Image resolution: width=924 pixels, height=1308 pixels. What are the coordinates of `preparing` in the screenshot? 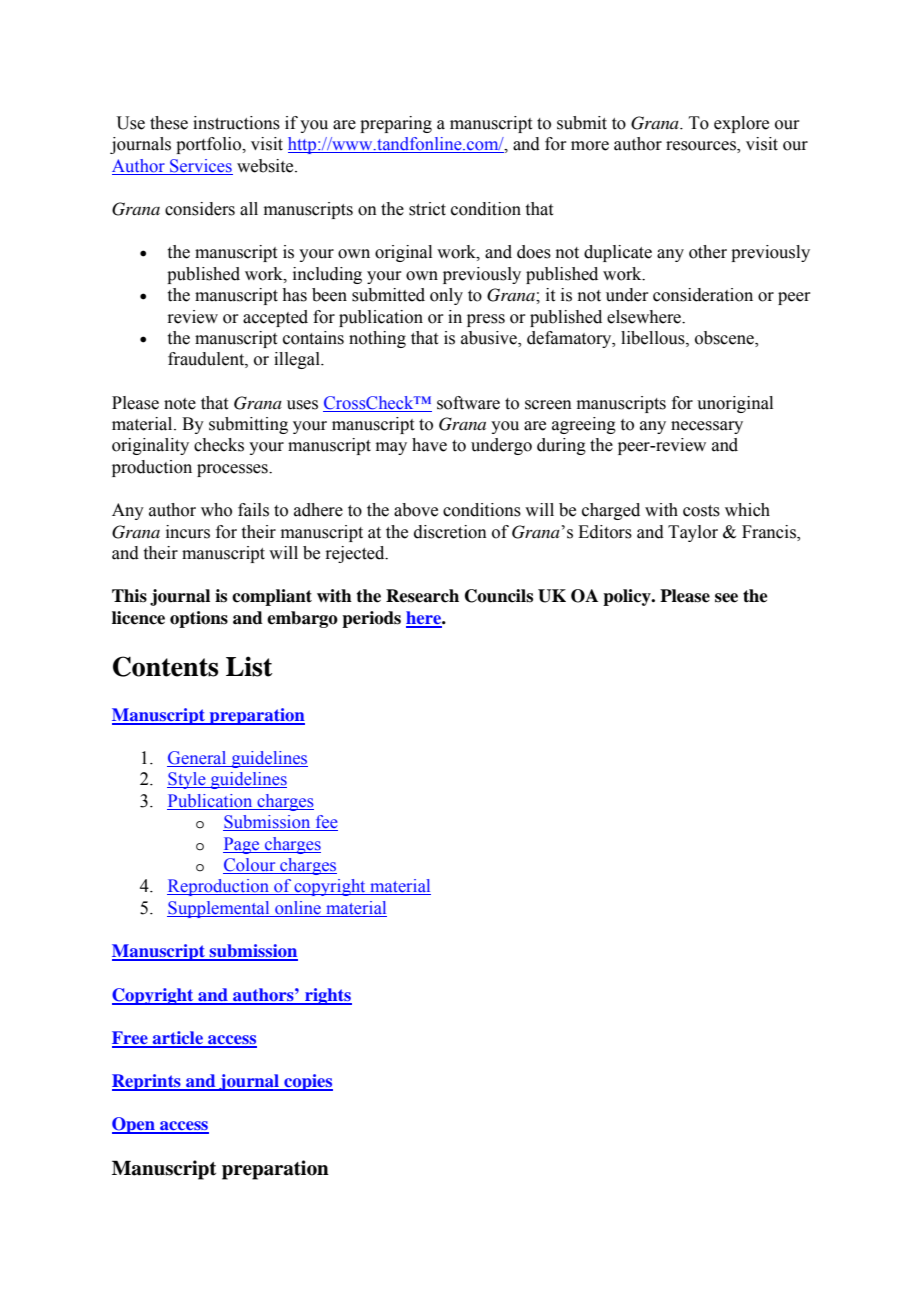 It's located at (396, 124).
